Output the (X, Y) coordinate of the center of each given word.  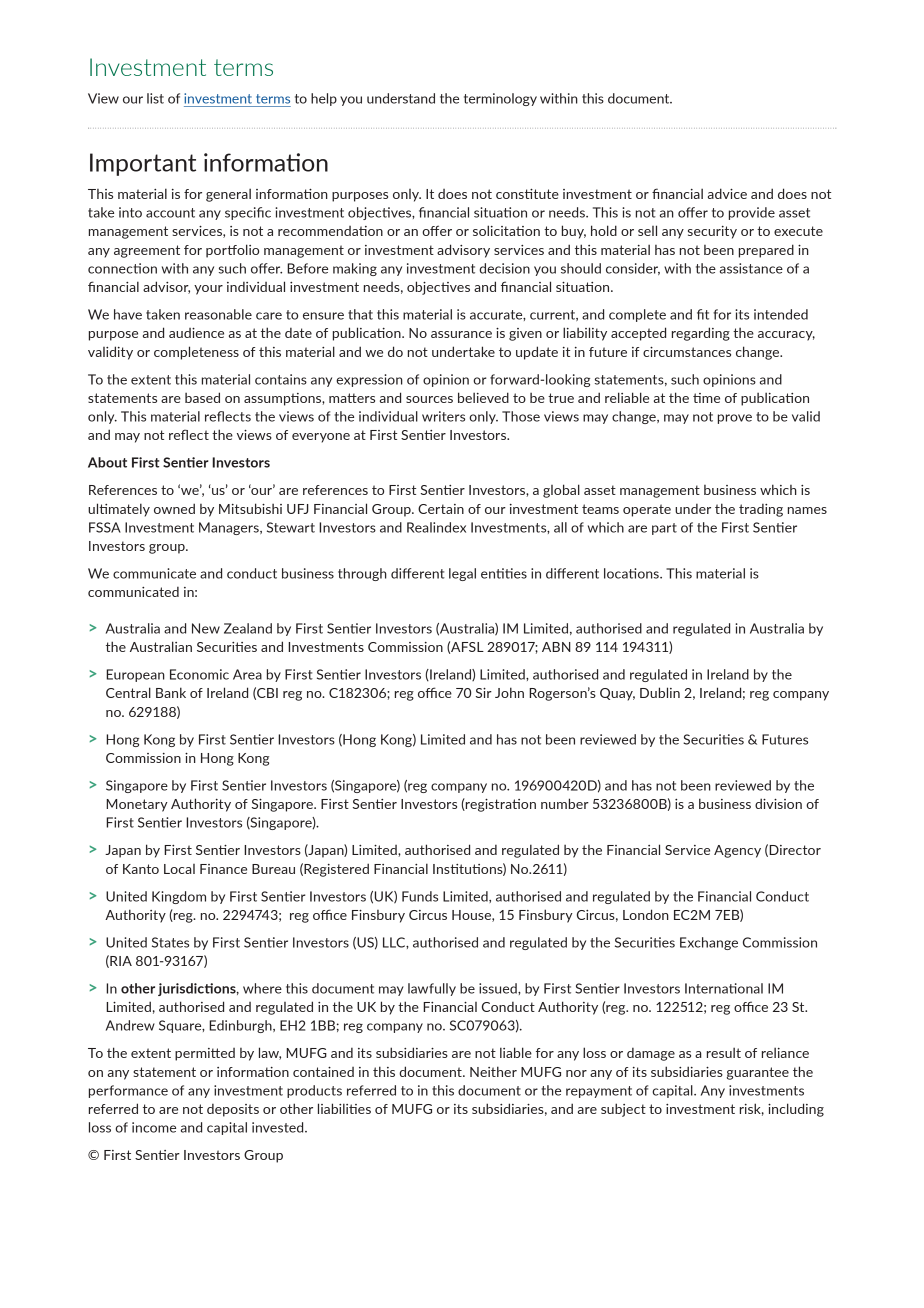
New (206, 628)
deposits (233, 1110)
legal (462, 574)
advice (727, 193)
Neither (493, 1071)
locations (632, 573)
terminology (500, 99)
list (155, 98)
